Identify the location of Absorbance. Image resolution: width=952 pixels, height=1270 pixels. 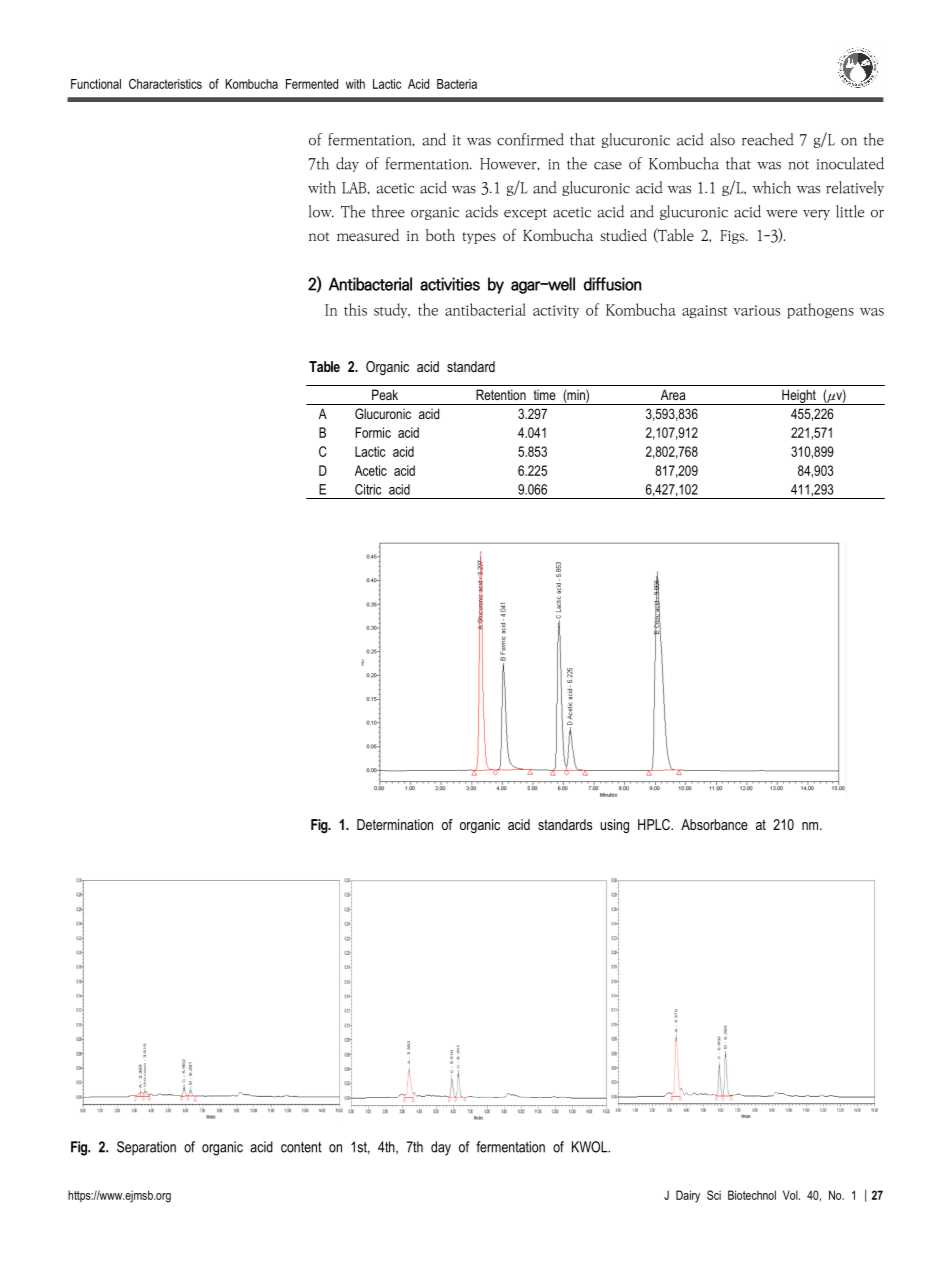
(714, 824).
